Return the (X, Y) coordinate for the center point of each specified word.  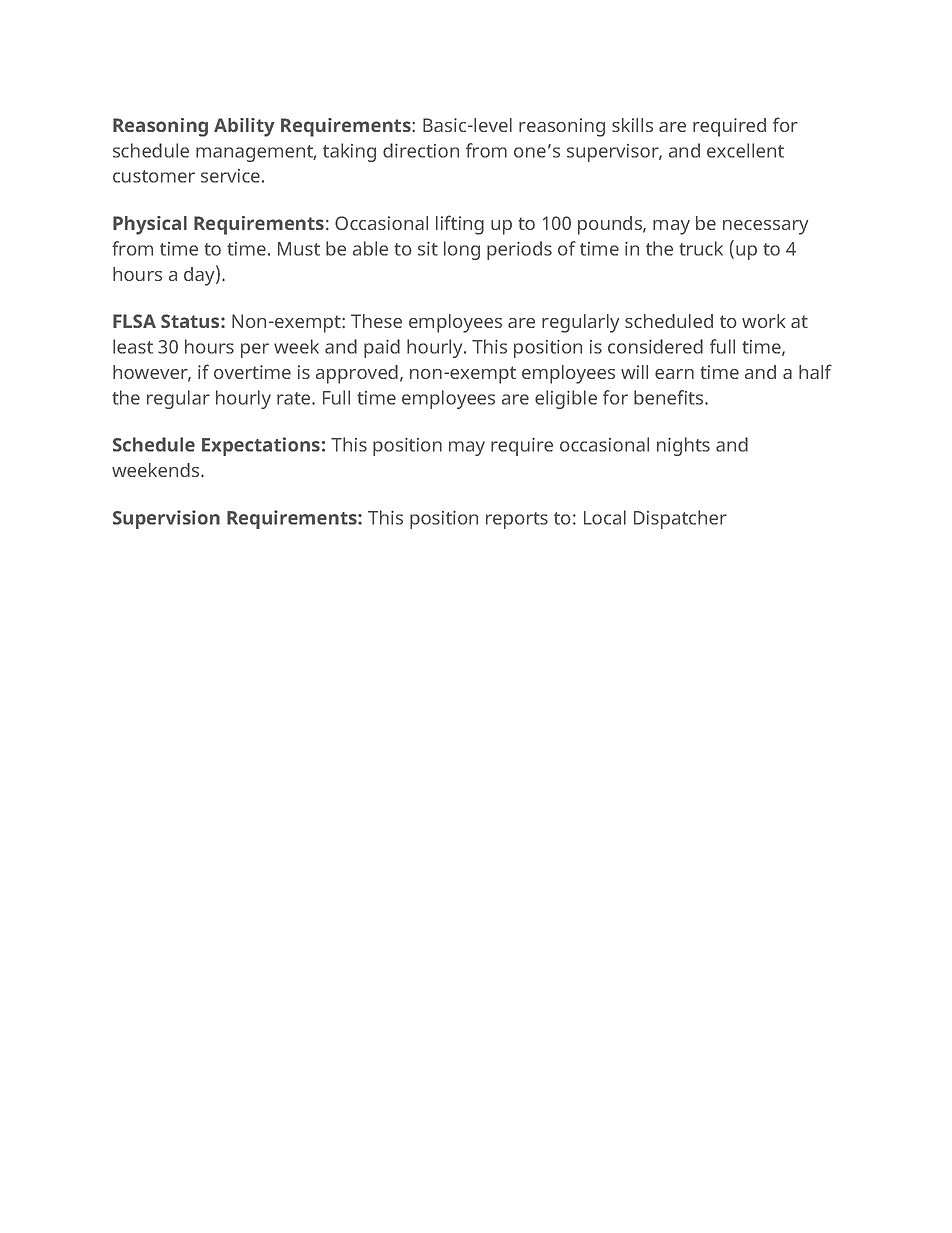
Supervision (166, 519)
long (462, 250)
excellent (745, 150)
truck (701, 248)
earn (674, 374)
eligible (566, 399)
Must (299, 249)
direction (421, 150)
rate (295, 398)
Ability (244, 127)
